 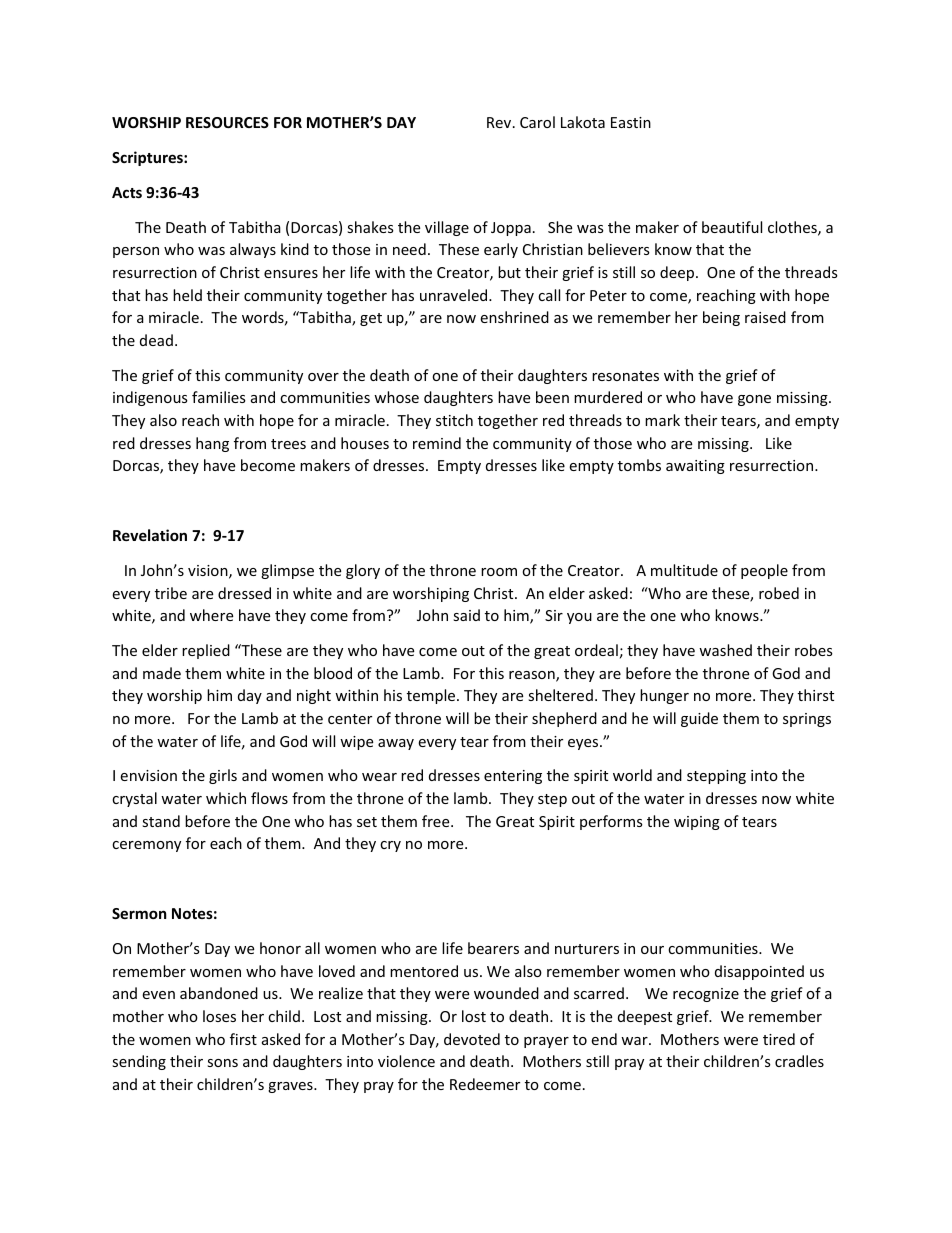 I want to click on gone, so click(x=754, y=400).
